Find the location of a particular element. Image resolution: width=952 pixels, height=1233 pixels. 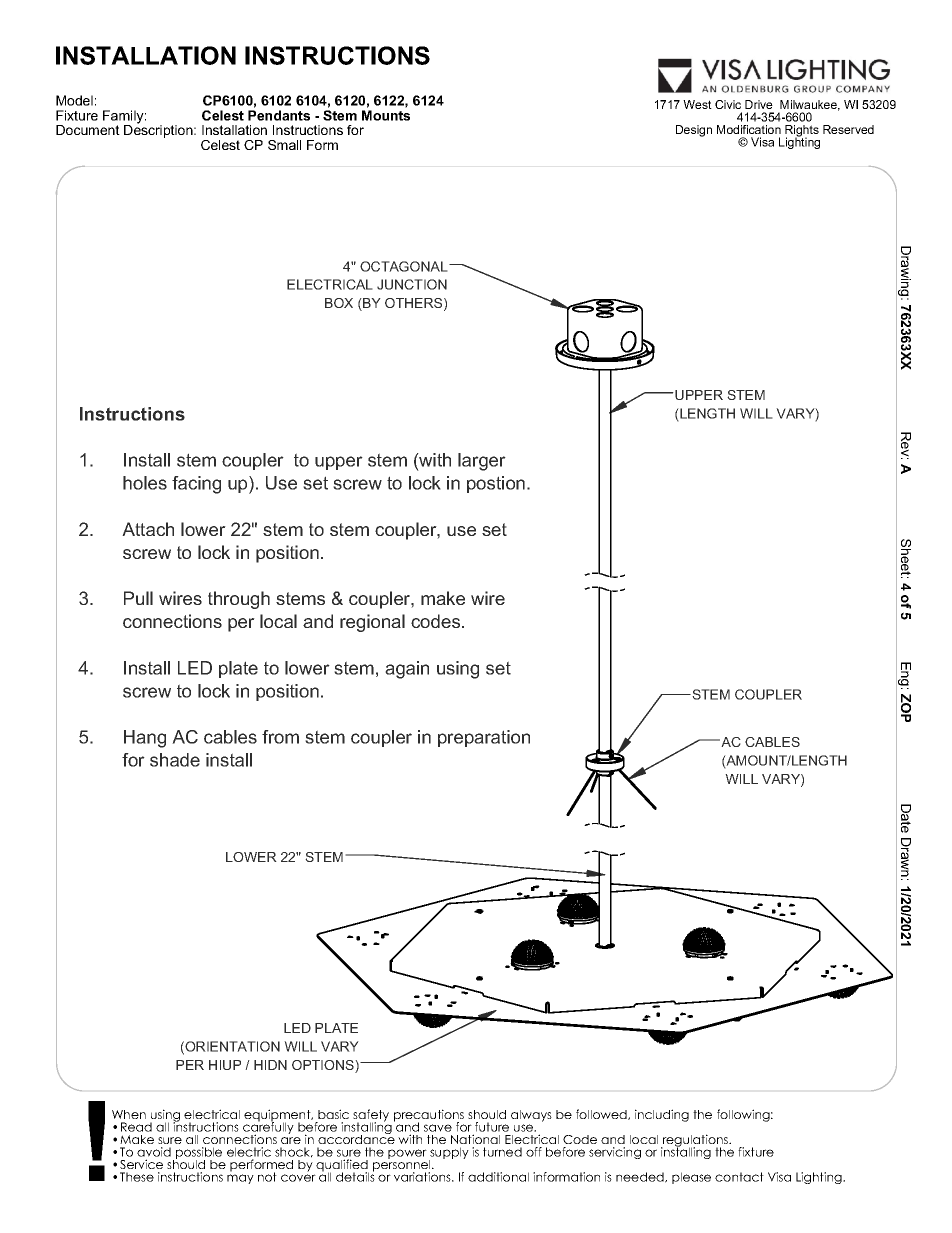

preparation is located at coordinates (484, 738).
